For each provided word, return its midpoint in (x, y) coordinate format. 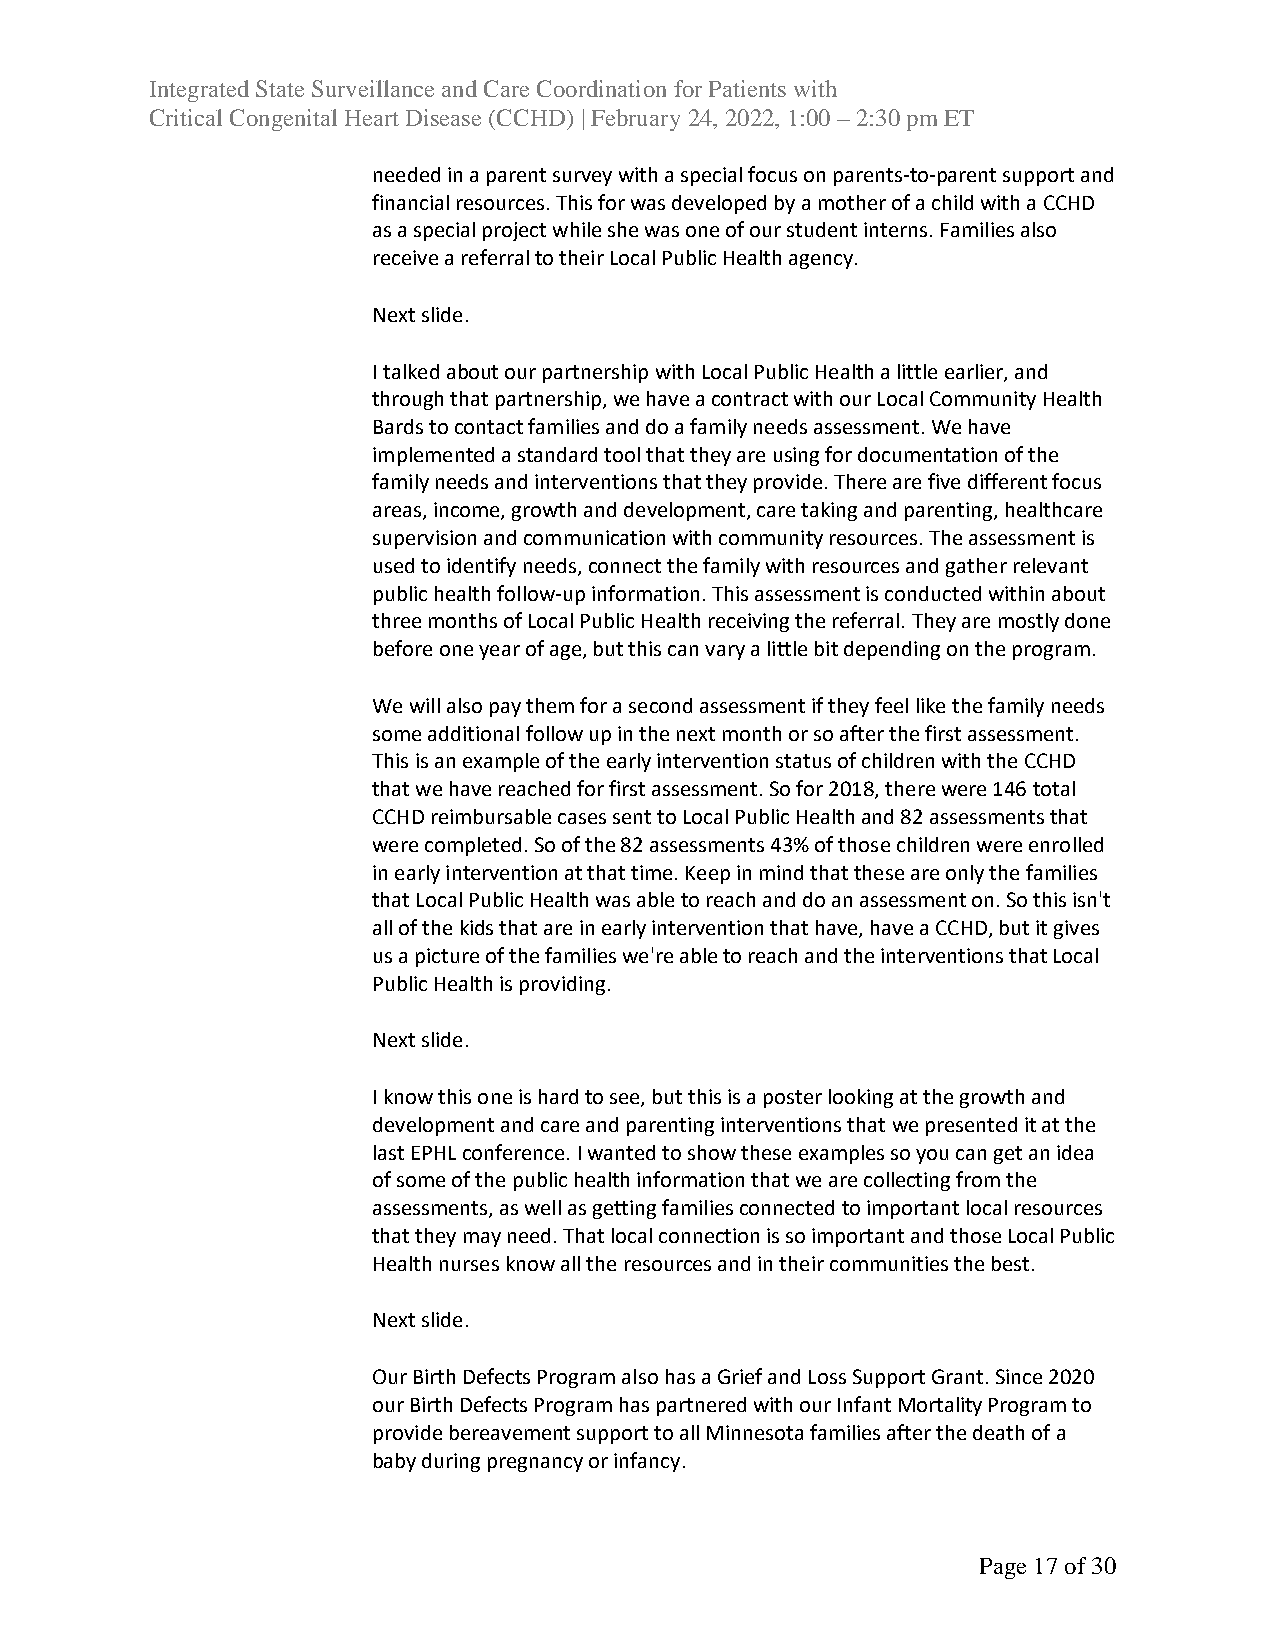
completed (473, 846)
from (978, 1179)
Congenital (283, 120)
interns (895, 229)
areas (398, 513)
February (635, 120)
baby (395, 1462)
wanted (621, 1152)
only (965, 874)
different (1007, 481)
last (389, 1152)
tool (622, 454)
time (651, 872)
